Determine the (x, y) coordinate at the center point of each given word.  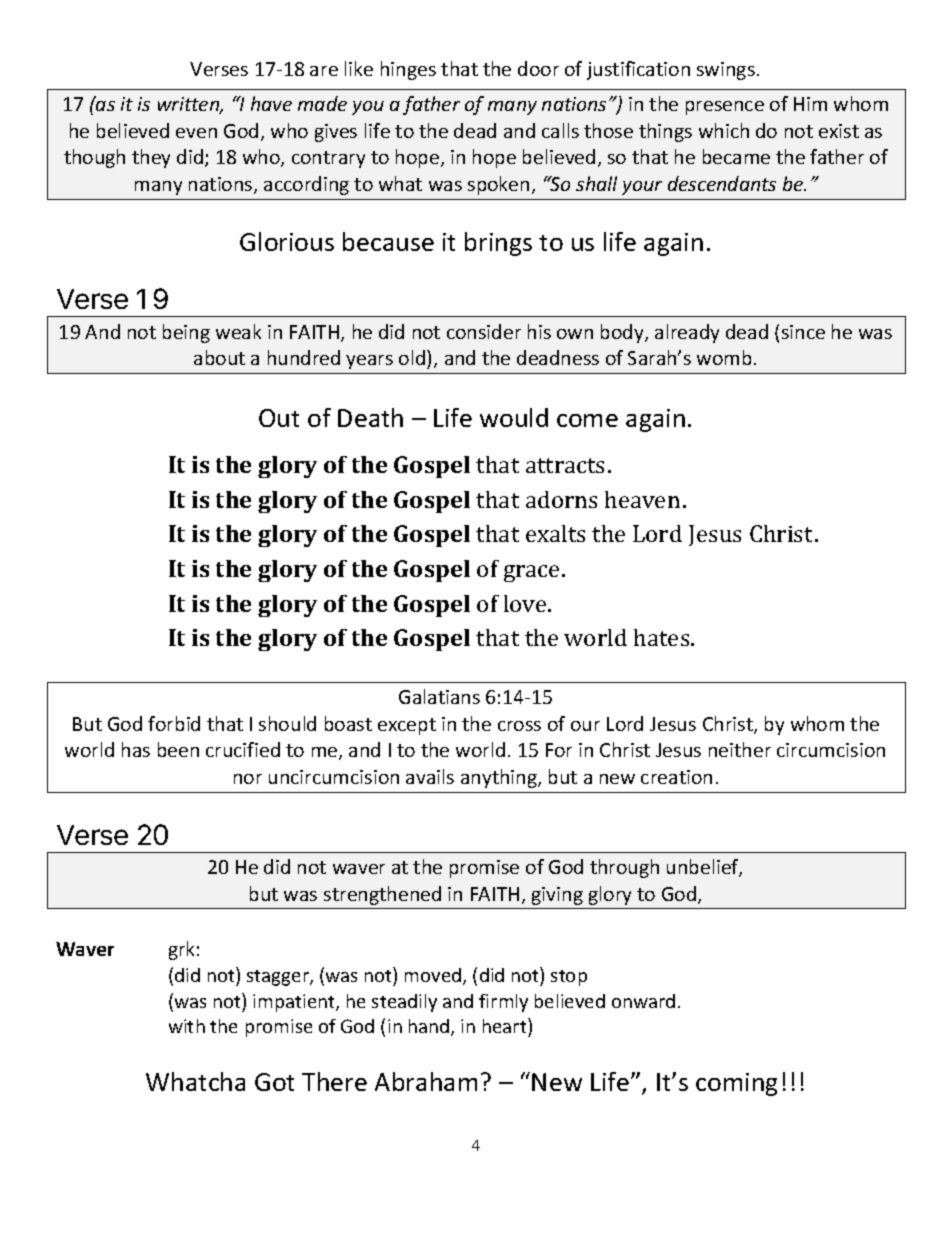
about (219, 357)
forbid (174, 723)
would (514, 417)
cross (519, 726)
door (538, 68)
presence (725, 108)
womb (724, 357)
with (187, 1026)
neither (740, 749)
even (196, 133)
